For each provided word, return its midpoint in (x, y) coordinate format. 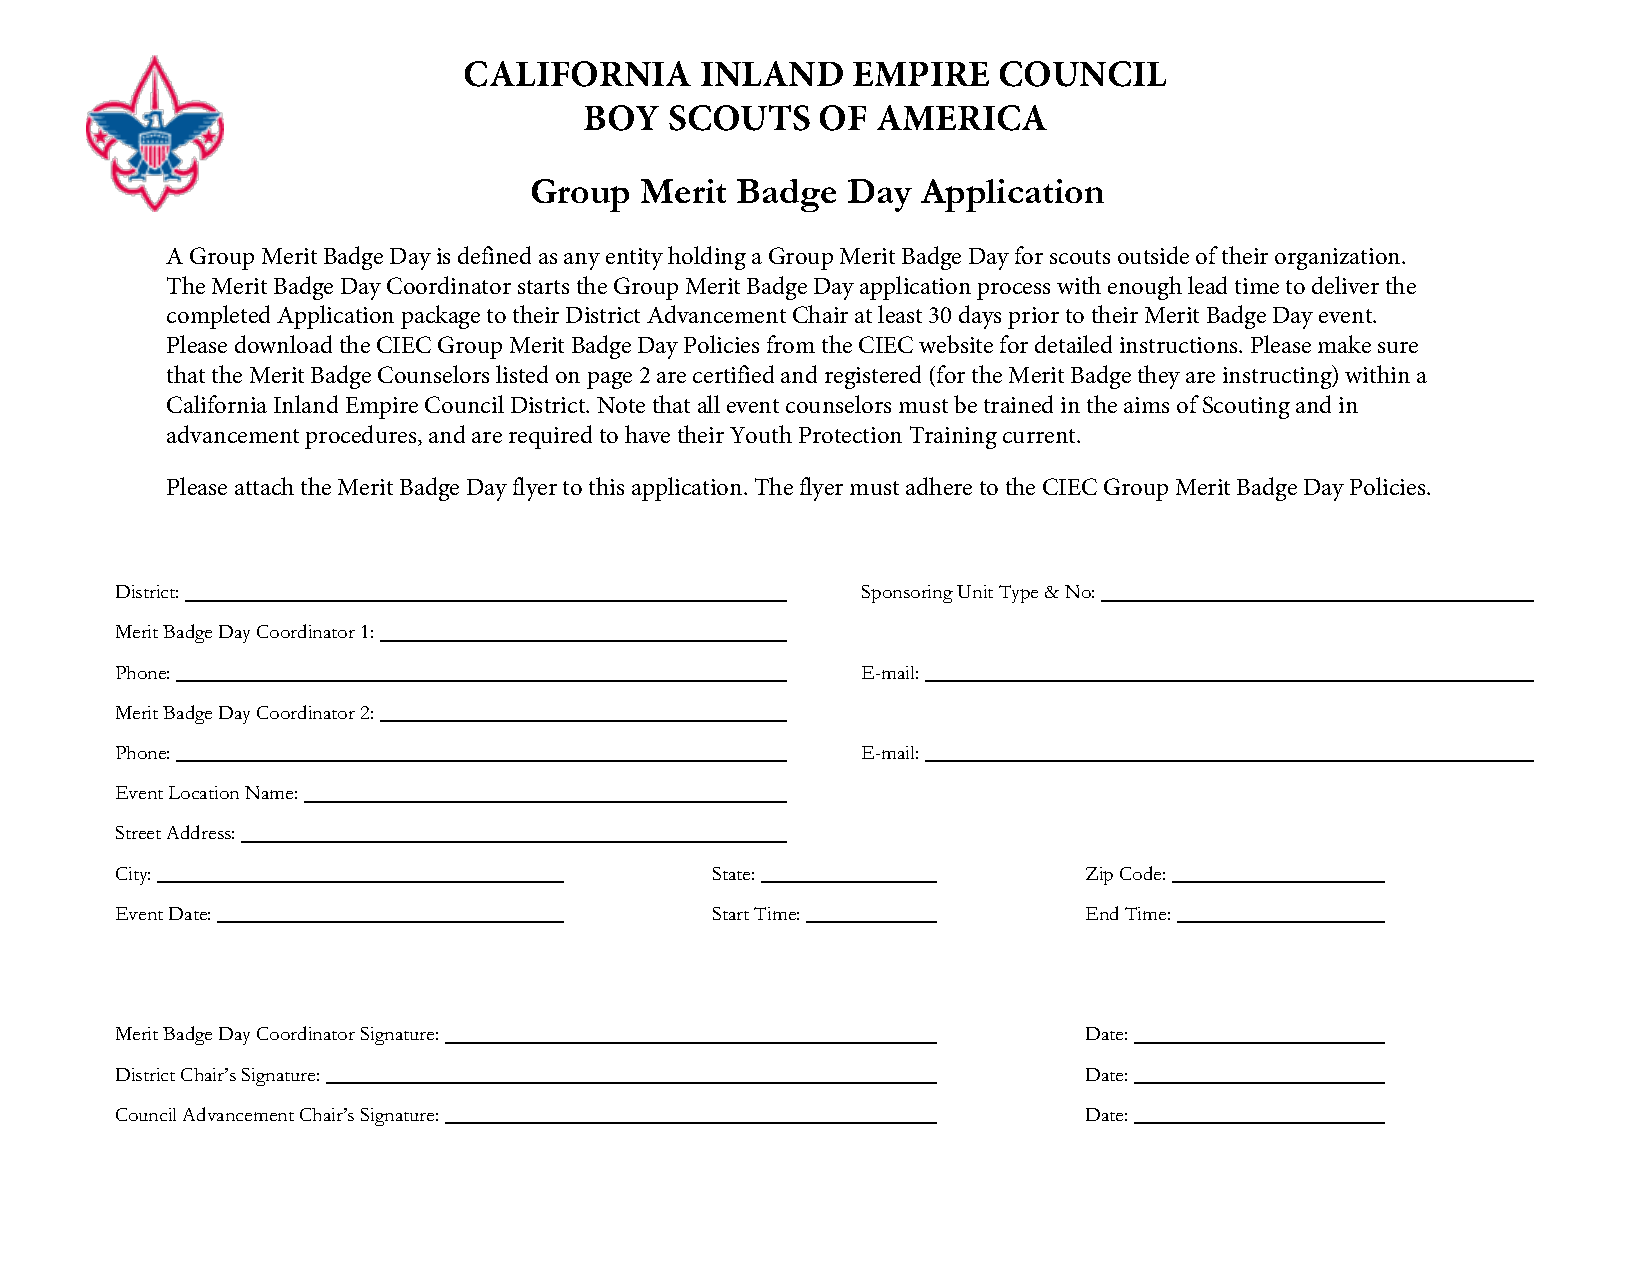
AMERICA (962, 118)
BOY (621, 118)
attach (264, 486)
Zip (1099, 876)
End (1102, 913)
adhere (939, 486)
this (606, 486)
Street (138, 832)
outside (1153, 255)
